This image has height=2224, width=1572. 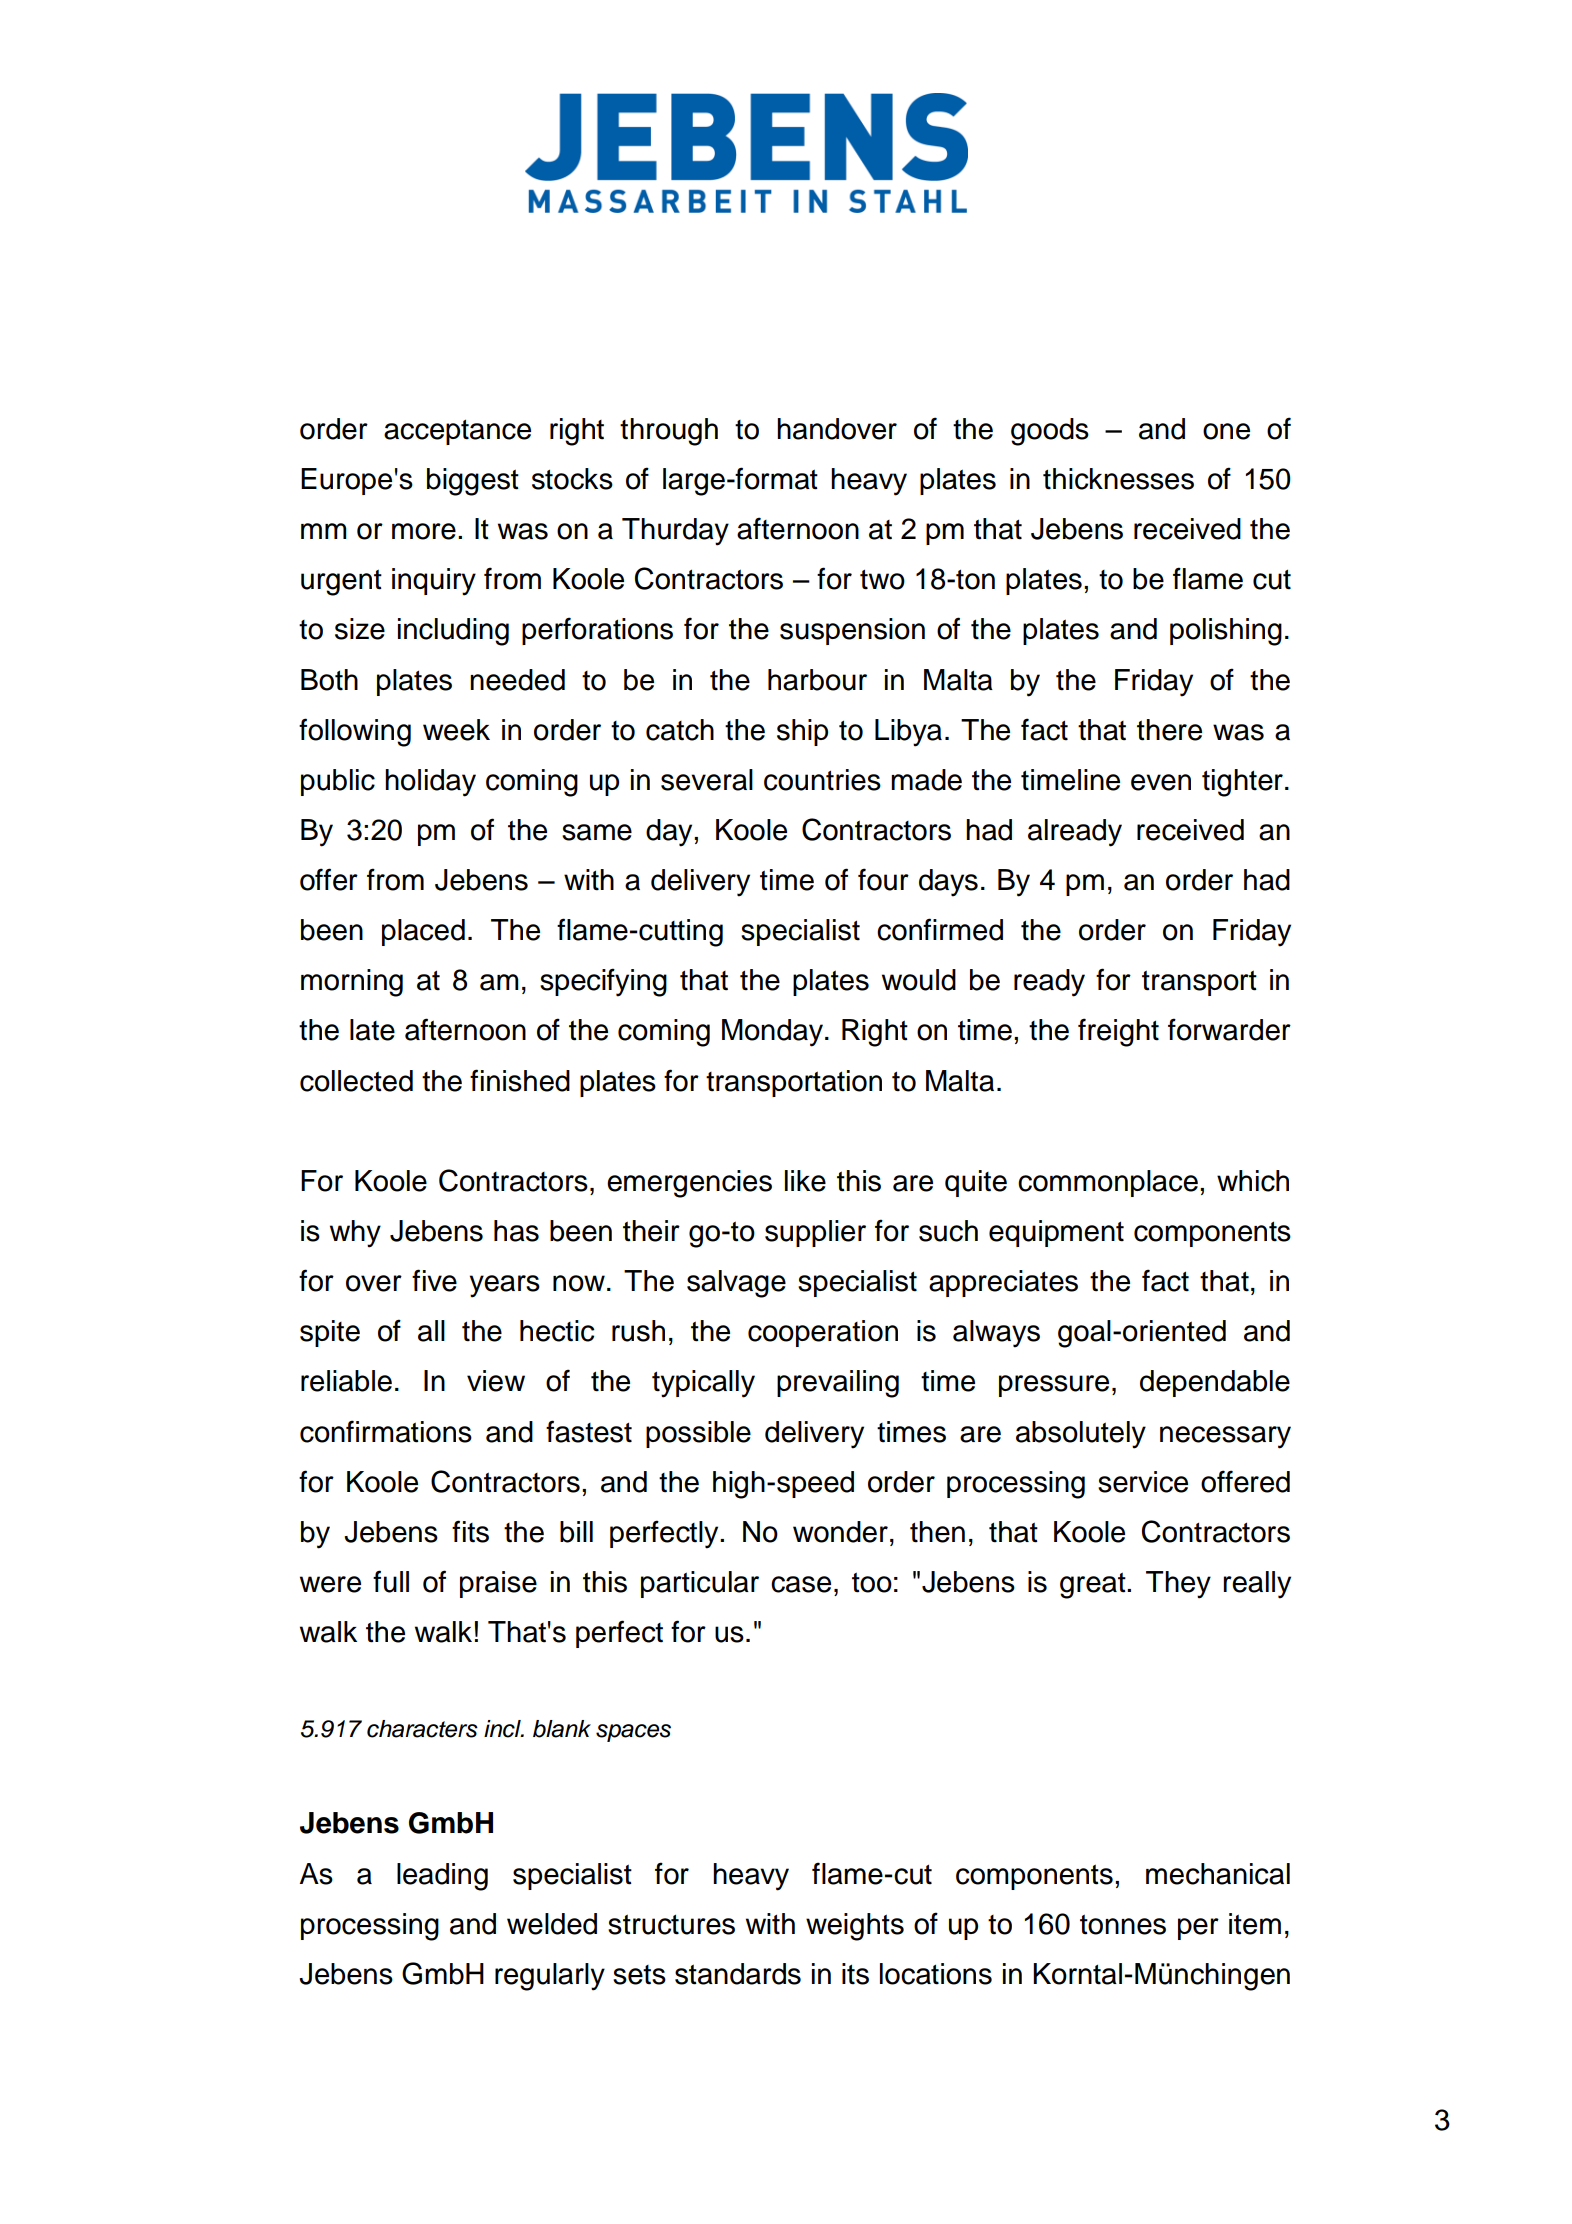 I want to click on holiday, so click(x=430, y=783).
